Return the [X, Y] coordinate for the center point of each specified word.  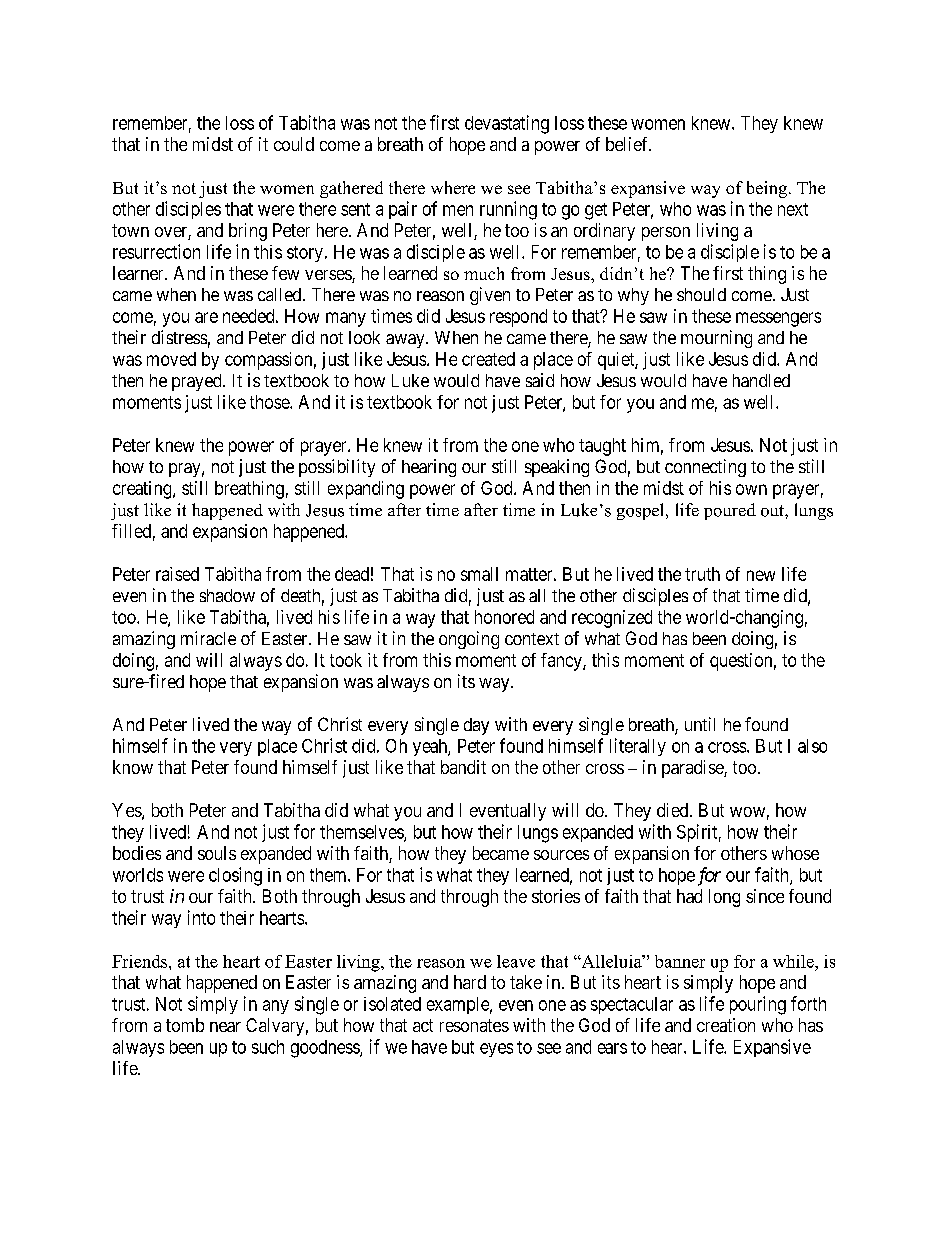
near [225, 1027]
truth [702, 574]
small [479, 574]
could [294, 144]
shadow [227, 595]
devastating [507, 124]
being [767, 189]
